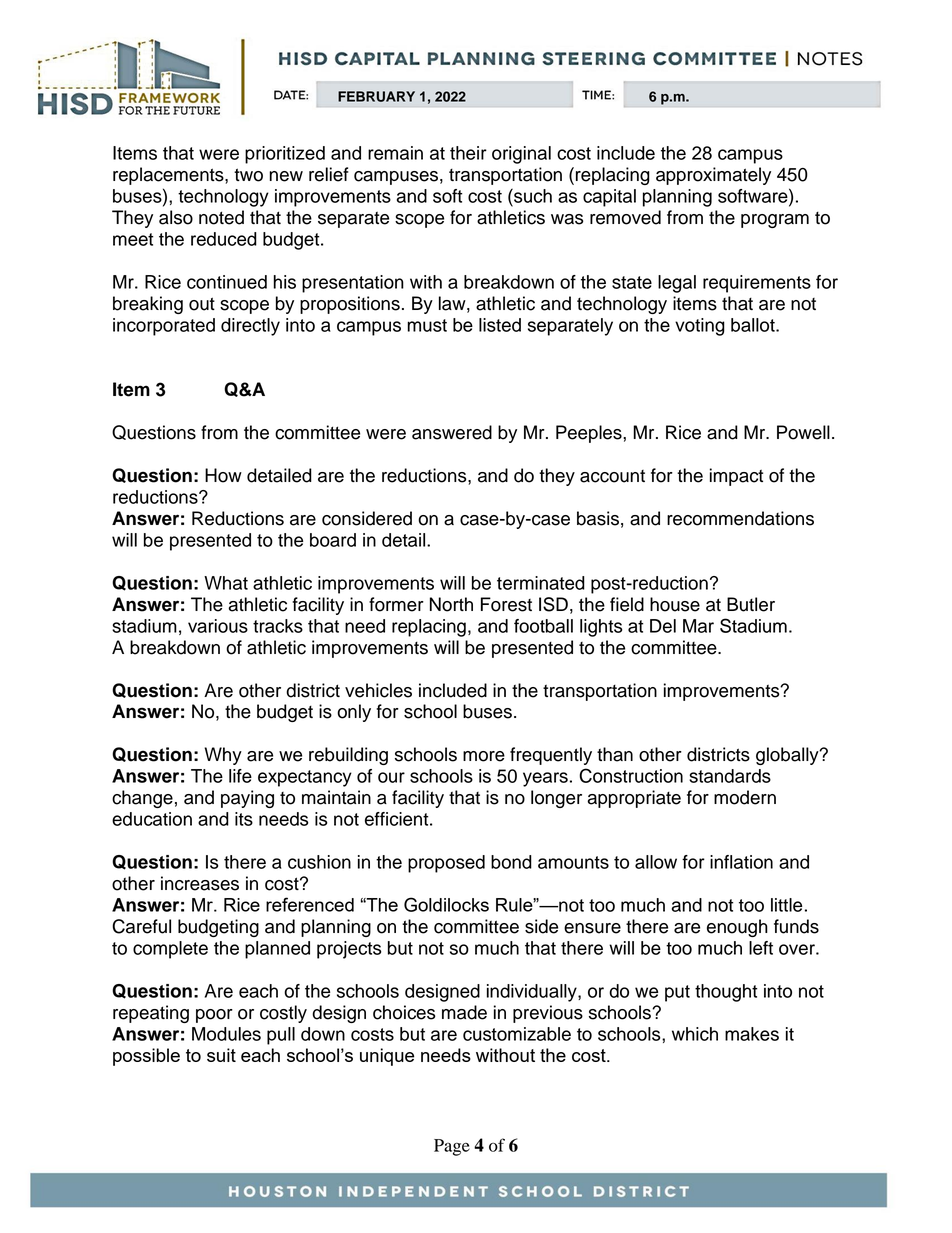  Describe the element at coordinates (248, 175) in the screenshot. I see `two` at that location.
